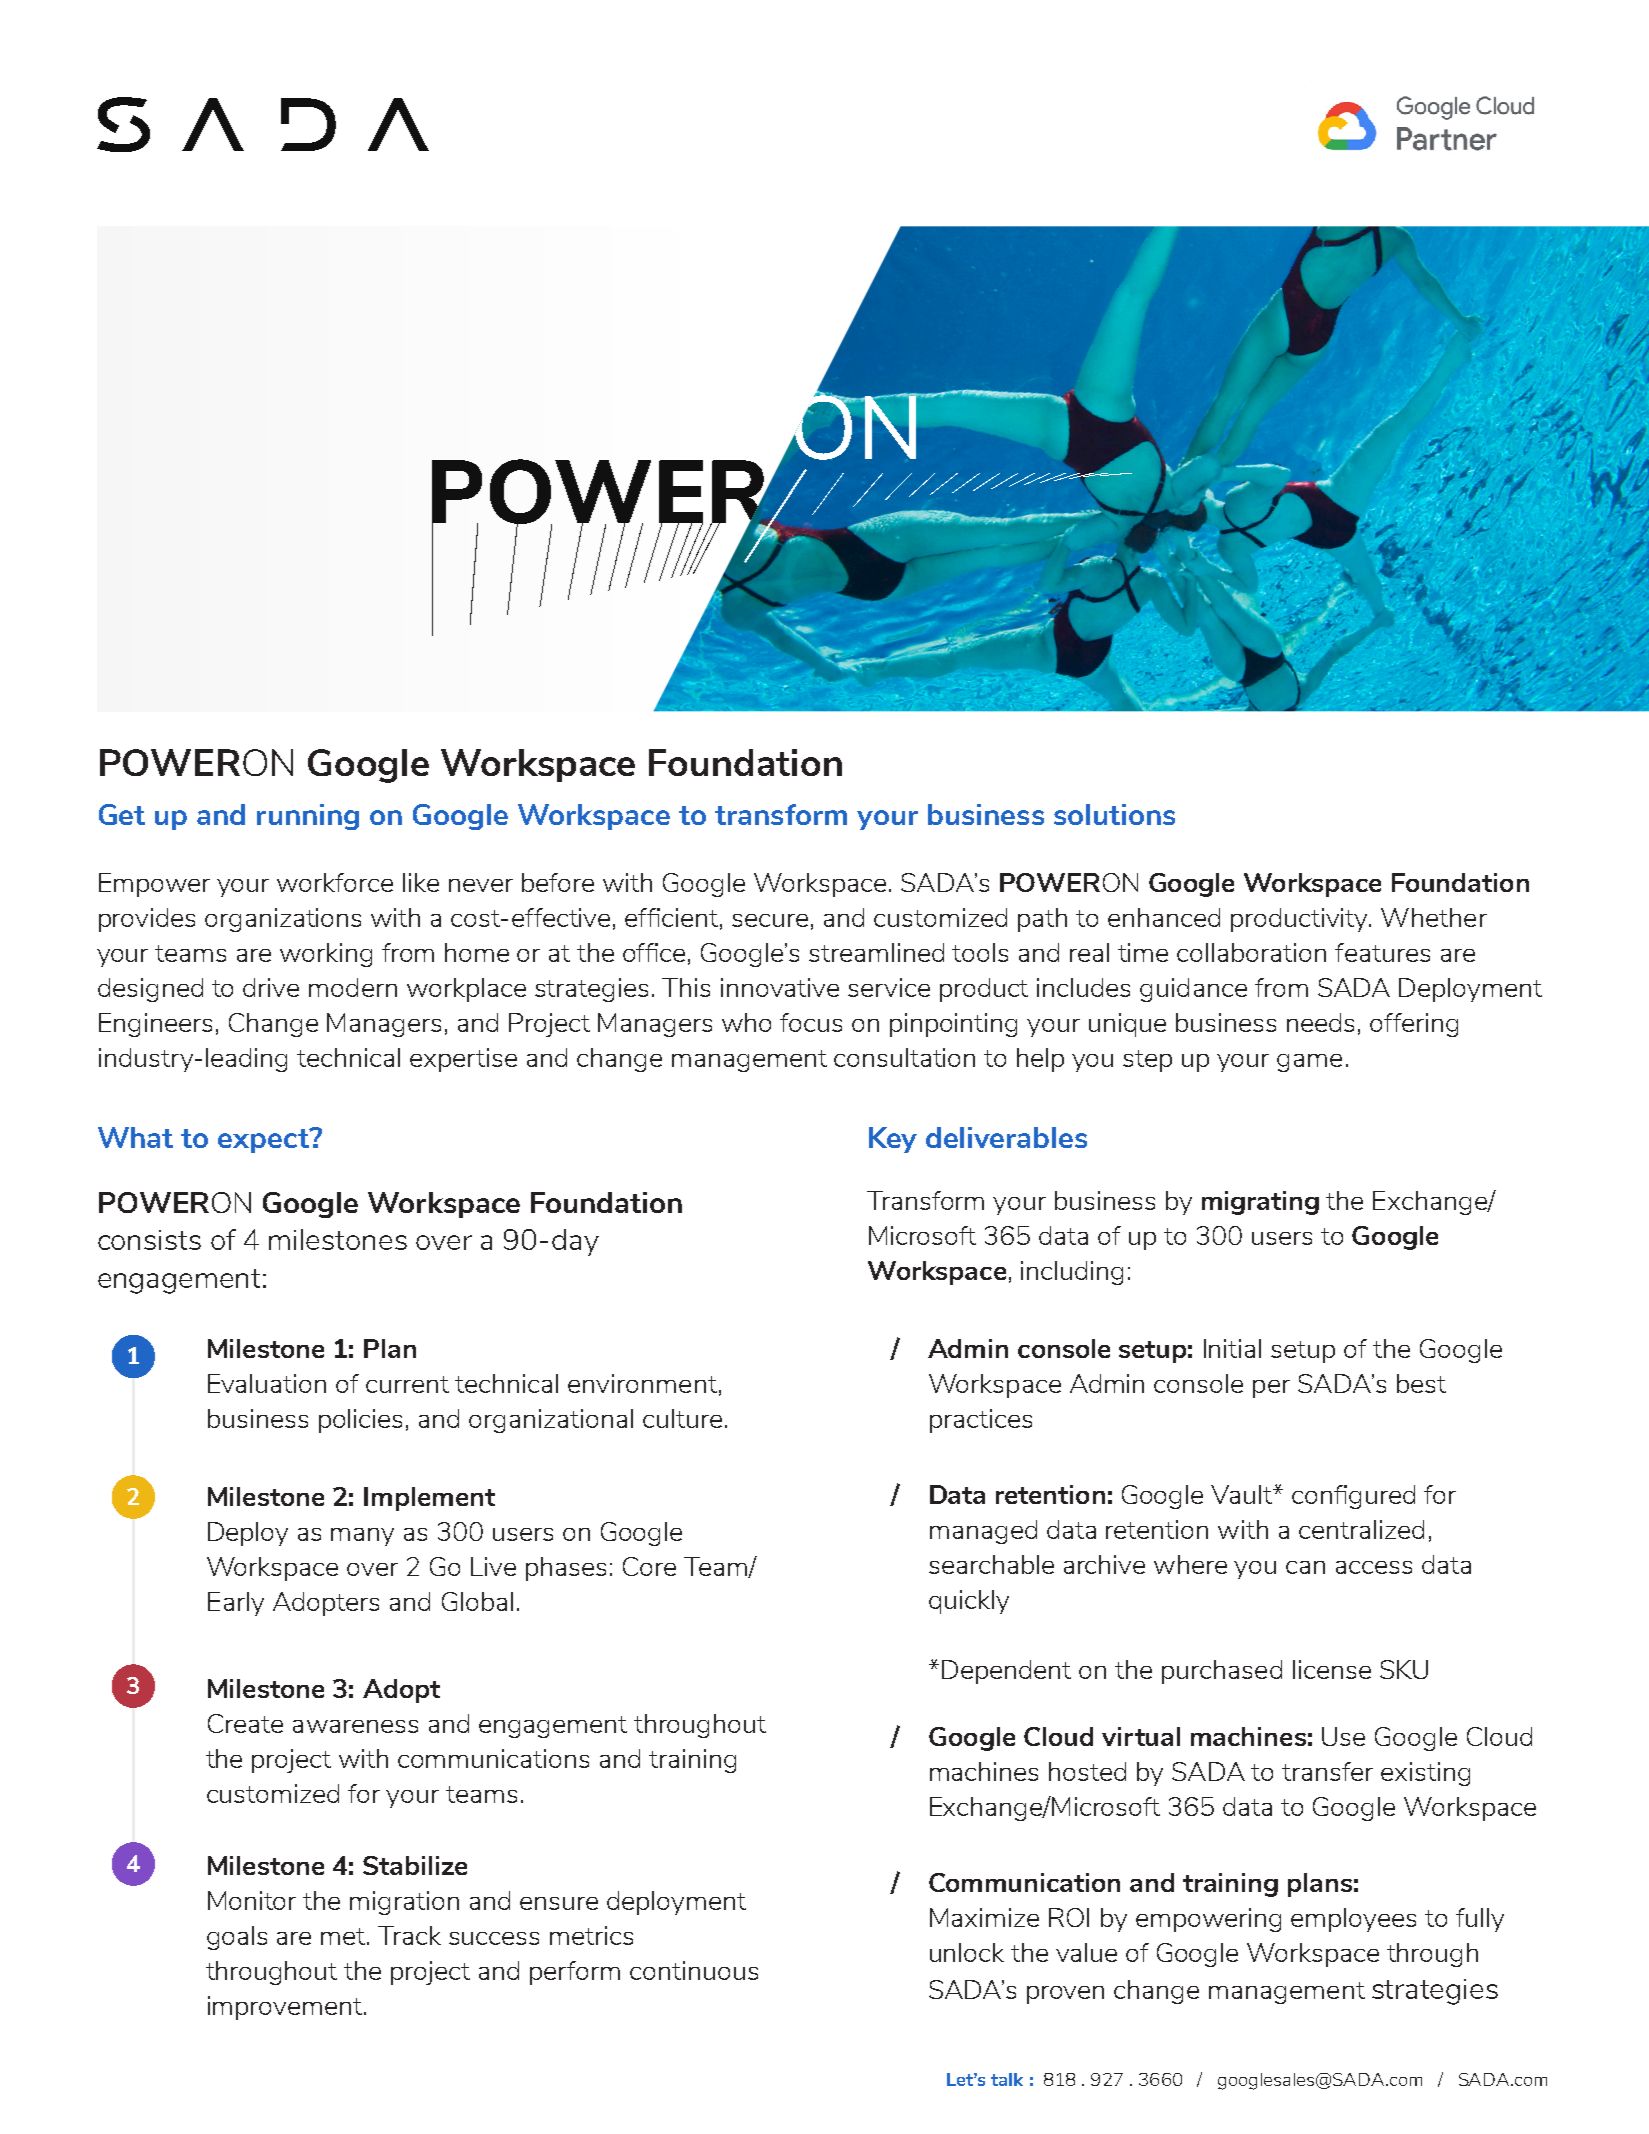 Image resolution: width=1649 pixels, height=2134 pixels. What do you see at coordinates (694, 1970) in the screenshot?
I see `continuous` at bounding box center [694, 1970].
